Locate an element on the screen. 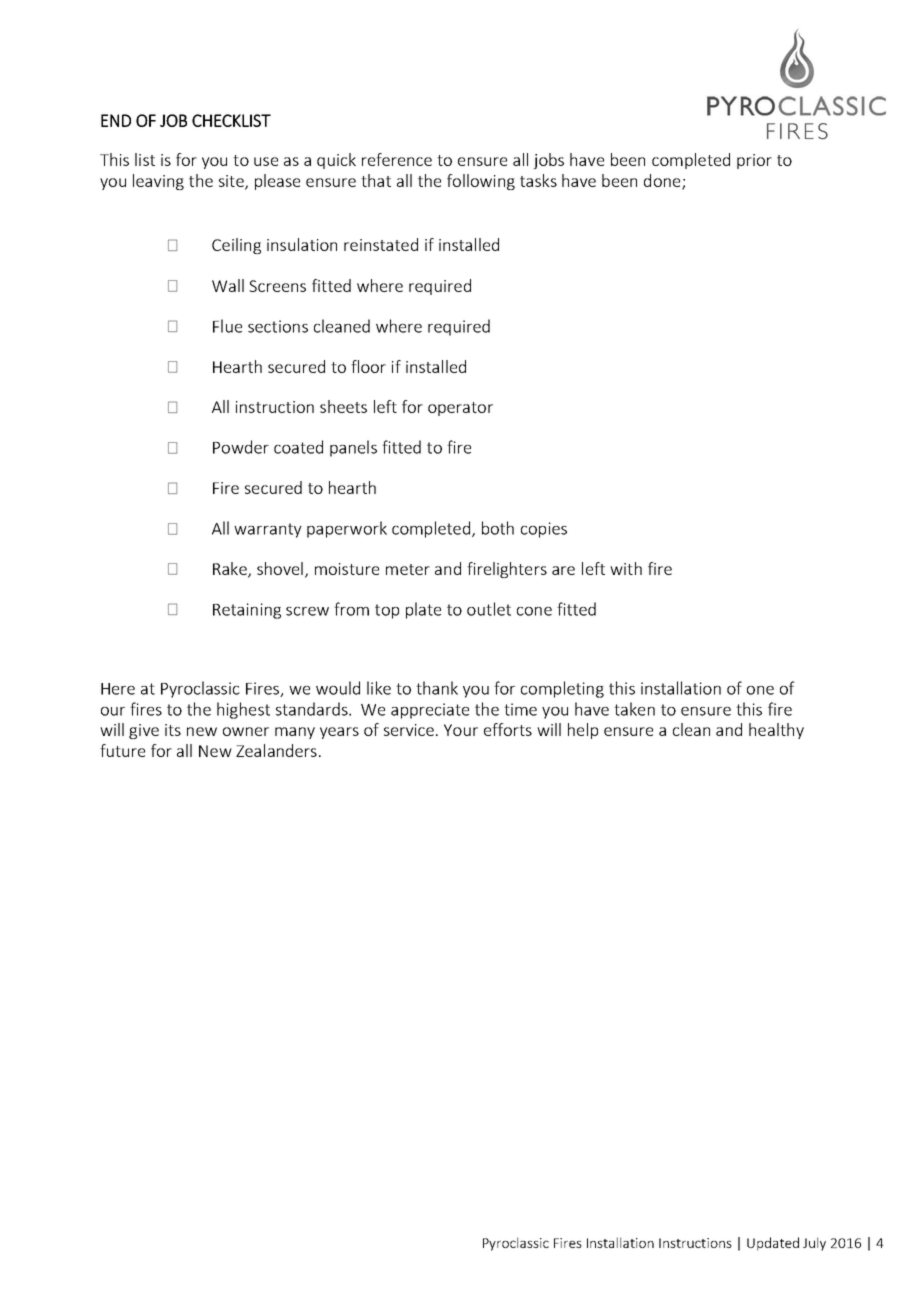 This screenshot has width=924, height=1308. July is located at coordinates (814, 1244).
